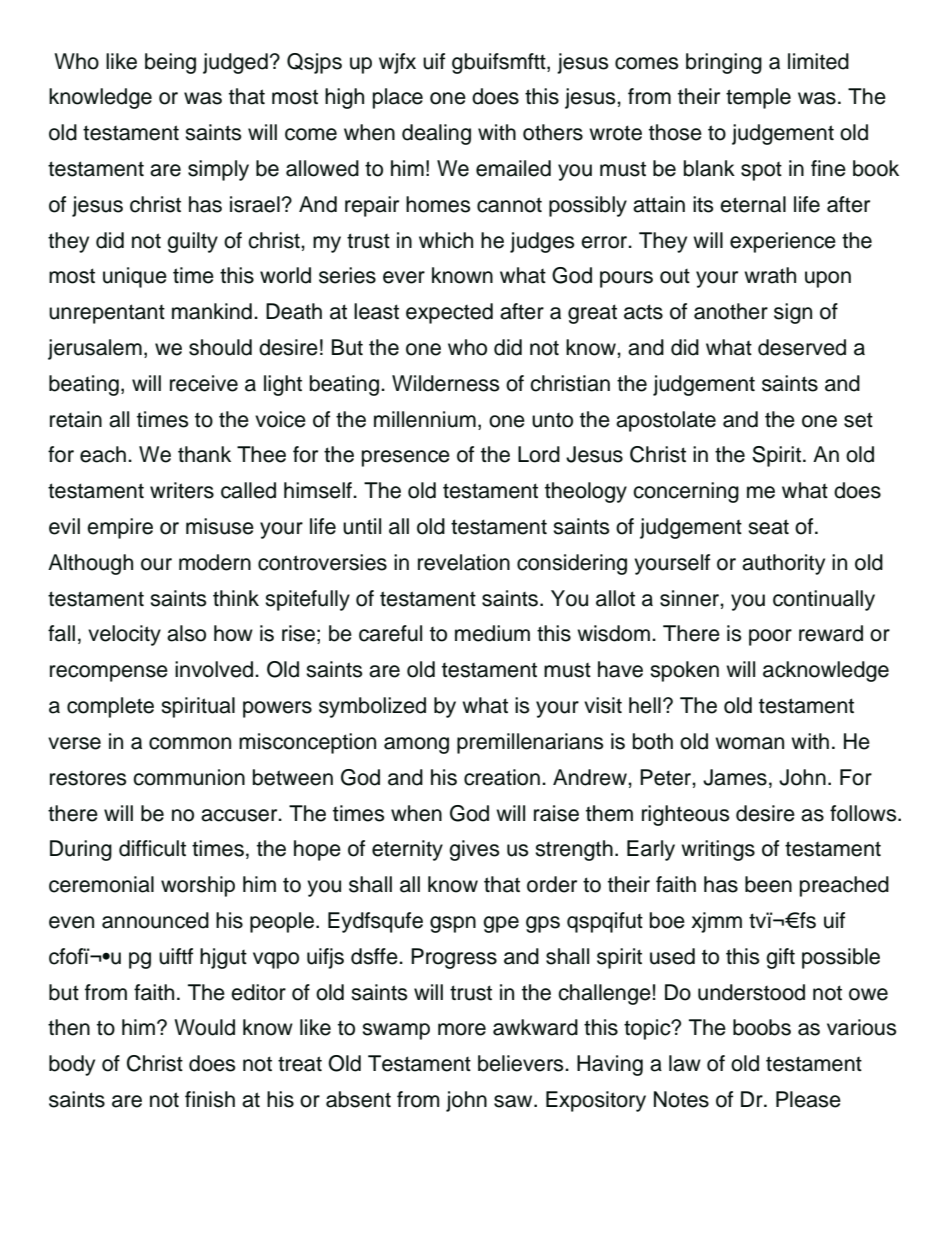  I want to click on should, so click(220, 347).
